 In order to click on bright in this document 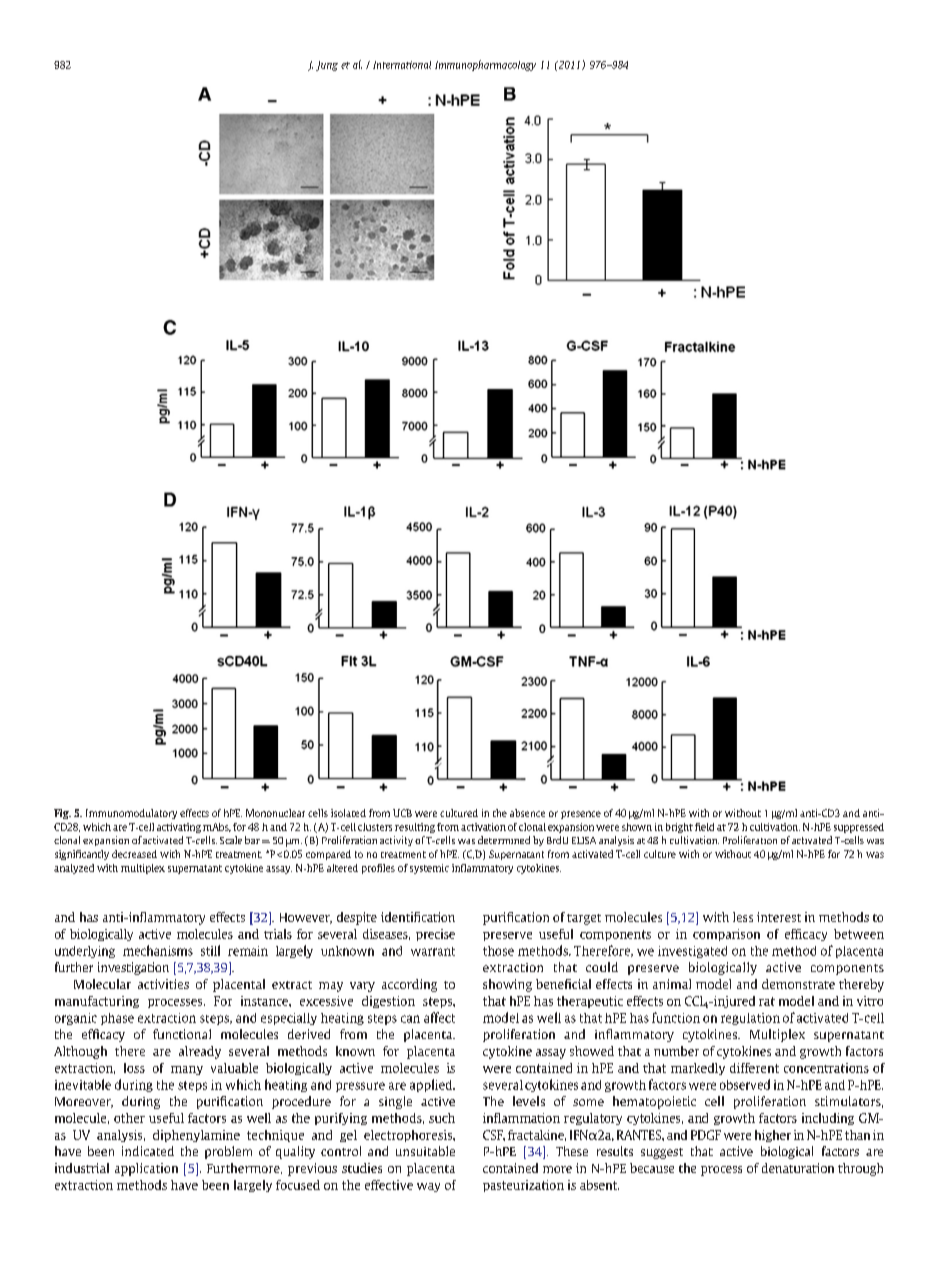, I will do `click(679, 828)`.
